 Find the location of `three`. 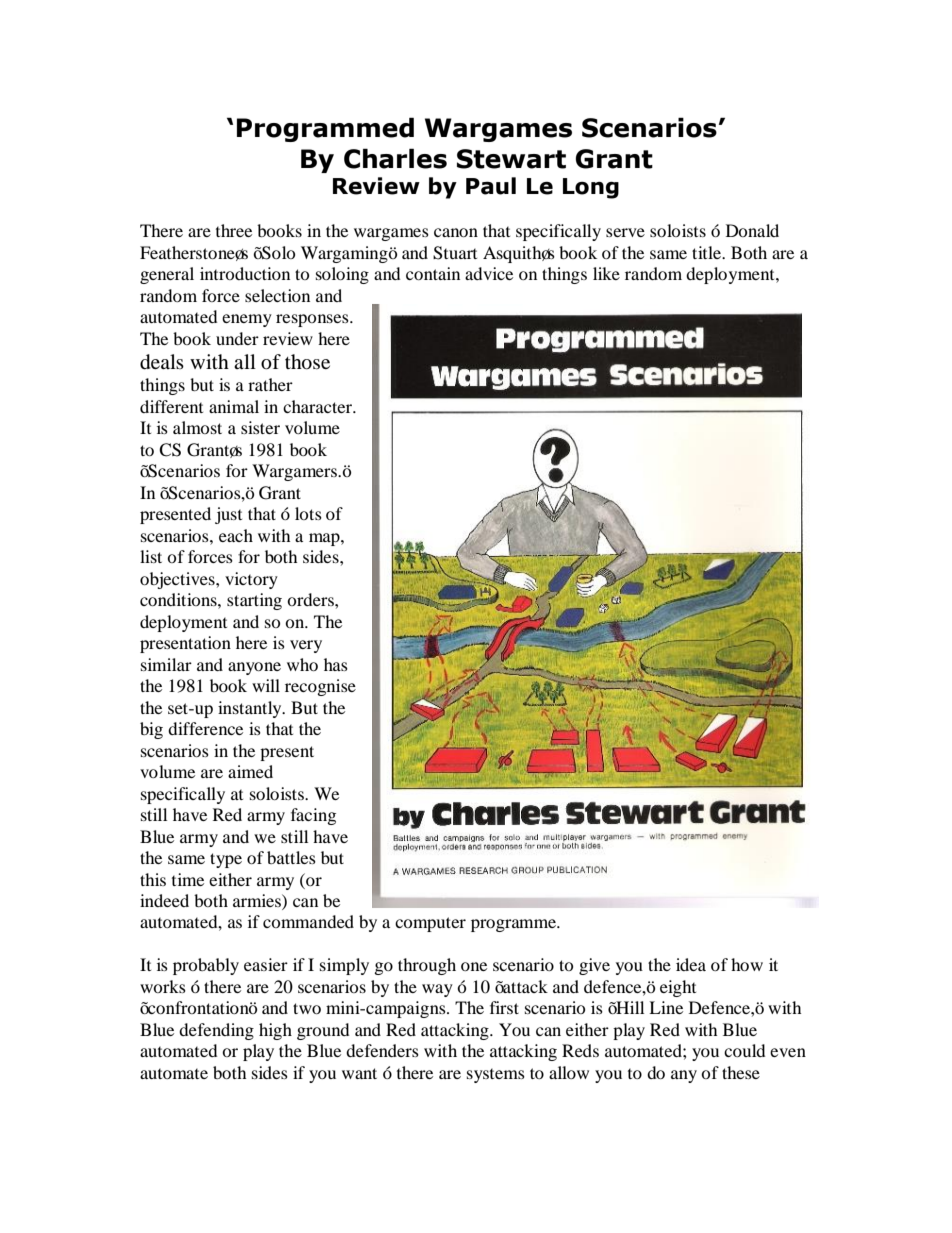

three is located at coordinates (234, 230).
